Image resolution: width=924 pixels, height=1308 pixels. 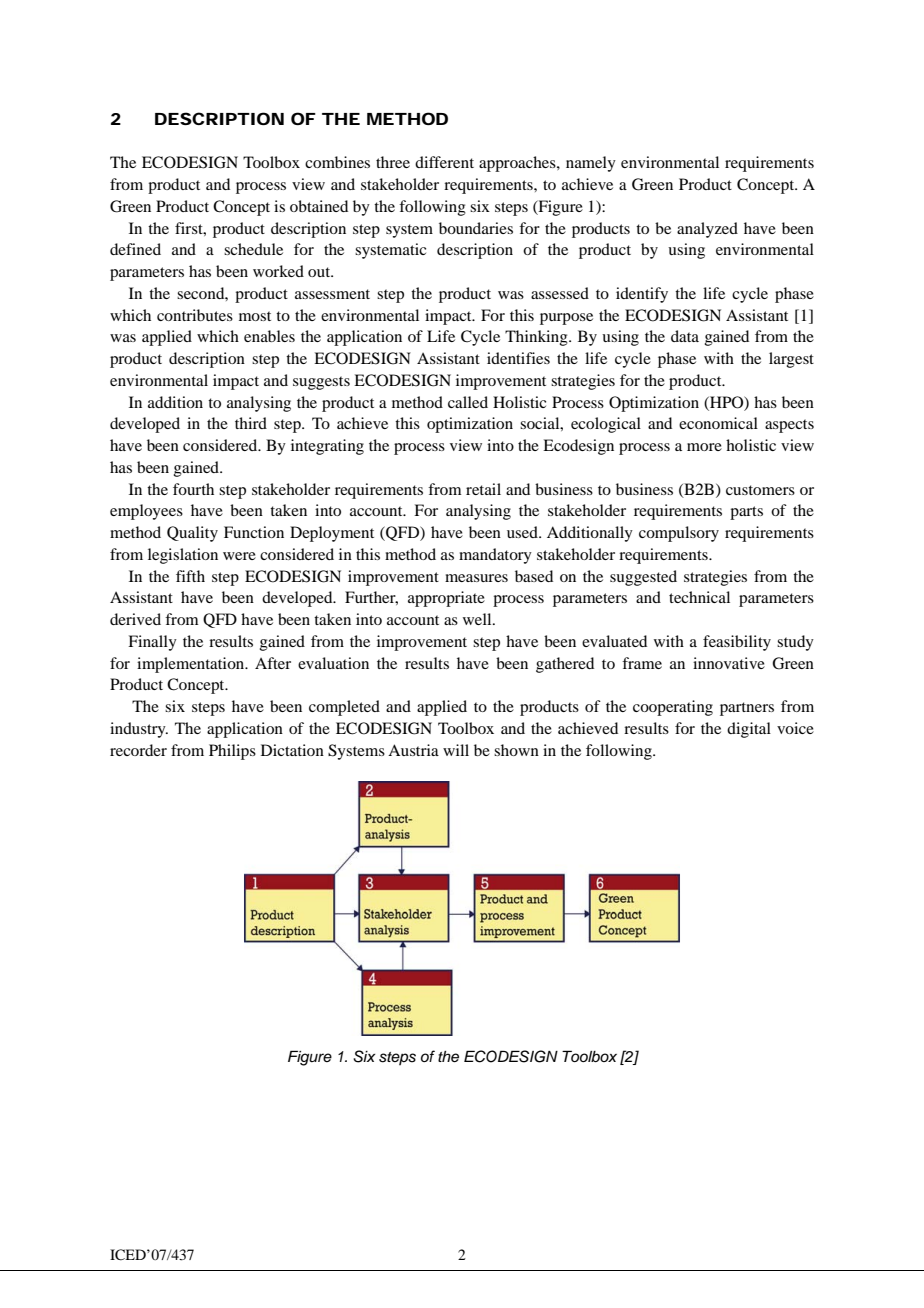 I want to click on analyzed, so click(x=707, y=230).
